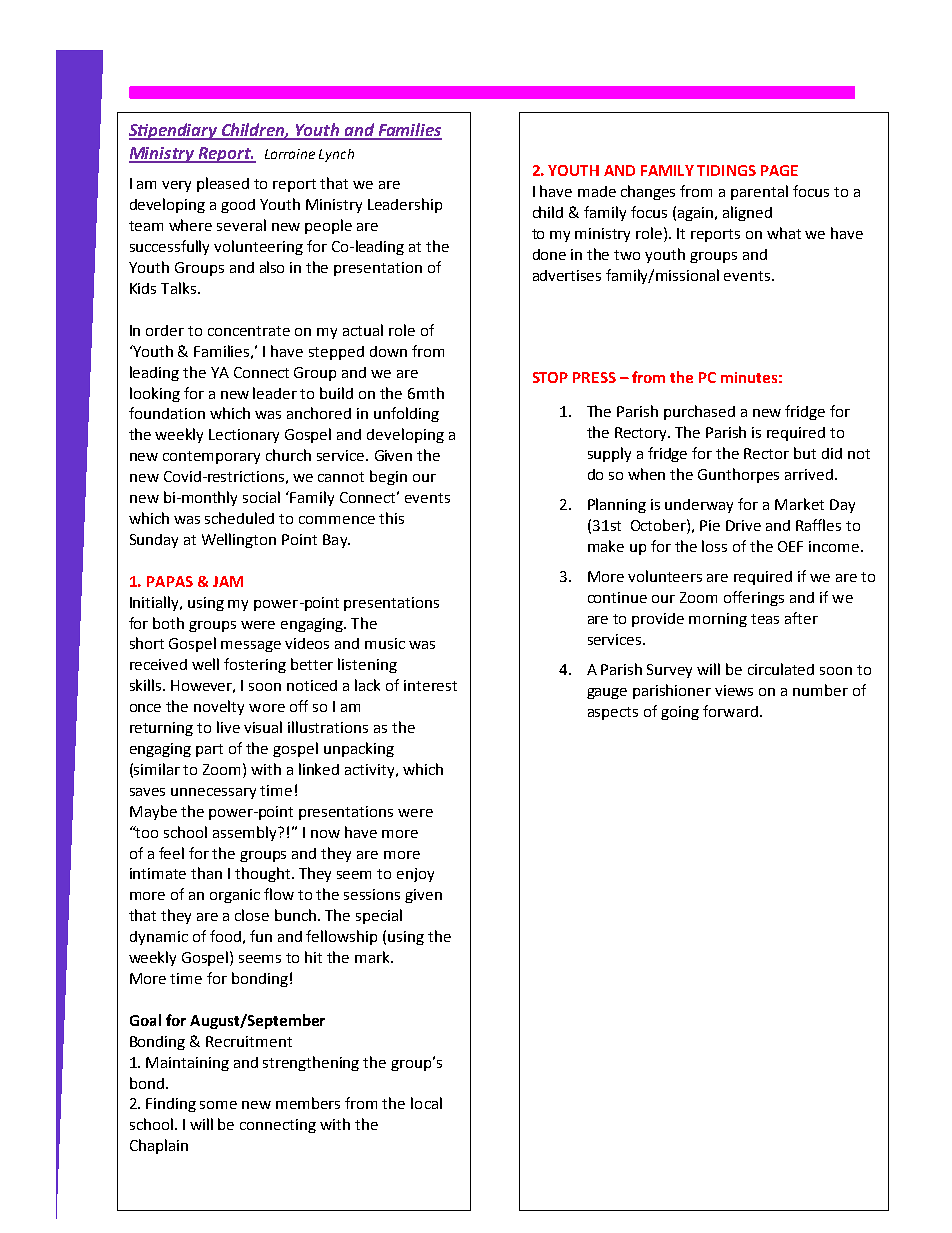 The image size is (952, 1233). What do you see at coordinates (680, 713) in the screenshot?
I see `going` at bounding box center [680, 713].
